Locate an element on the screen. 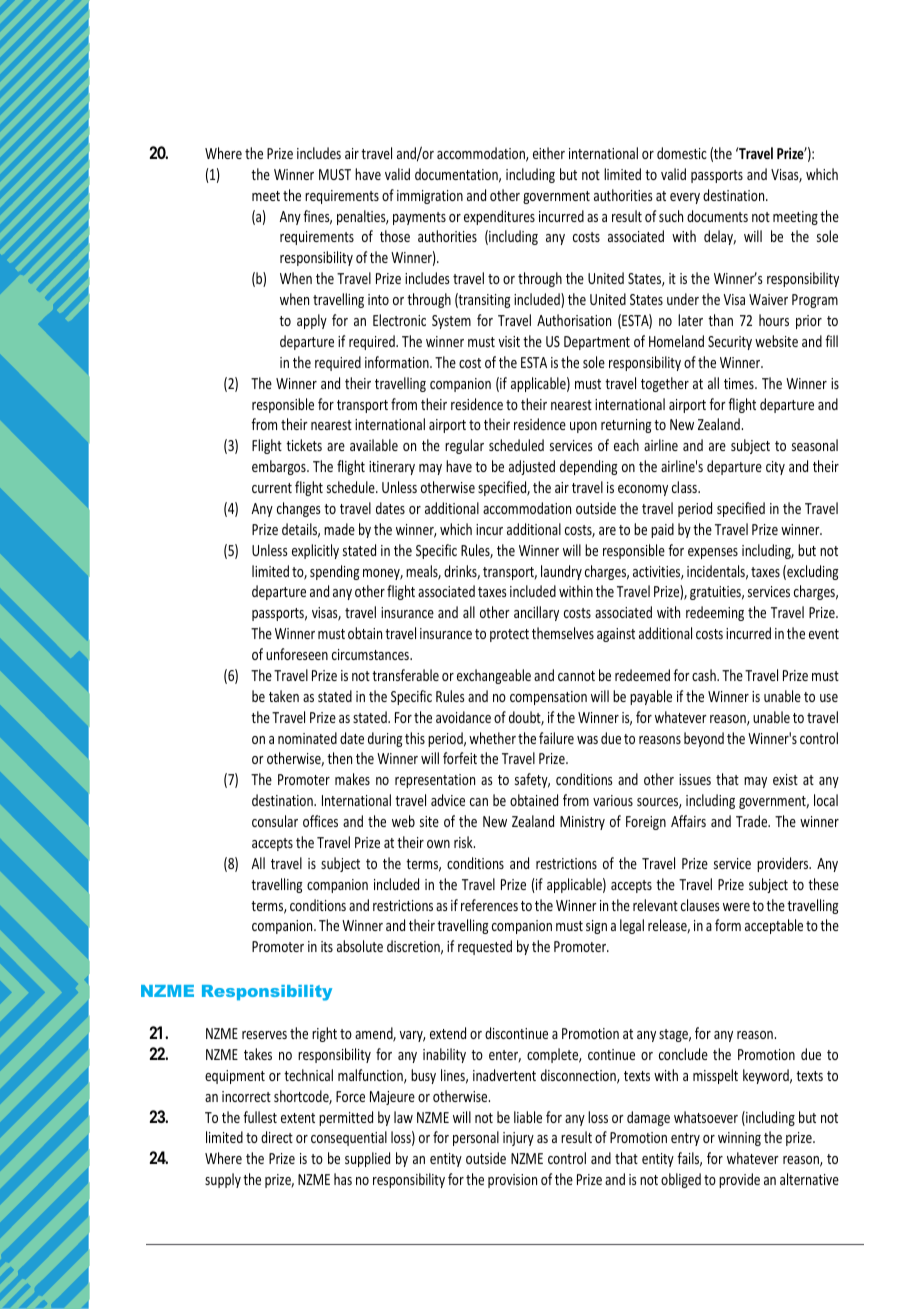 The height and width of the screenshot is (1309, 924). its is located at coordinates (327, 946).
